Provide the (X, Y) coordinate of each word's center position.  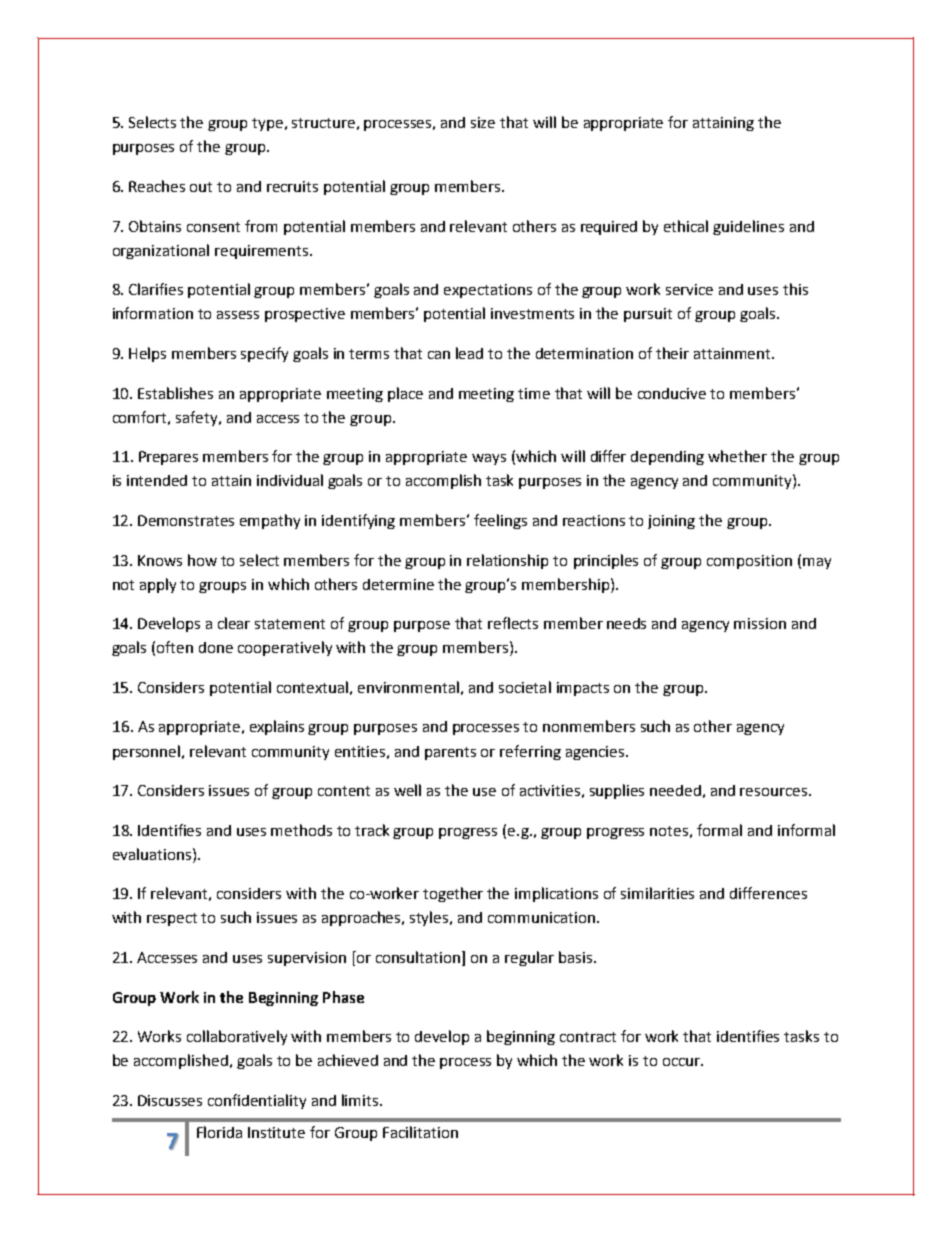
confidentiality (257, 1101)
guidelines (748, 227)
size (483, 122)
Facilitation (420, 1132)
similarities (657, 893)
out (201, 187)
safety (198, 418)
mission (760, 623)
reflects (513, 623)
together (453, 894)
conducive (672, 393)
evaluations (153, 854)
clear (234, 623)
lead (469, 353)
